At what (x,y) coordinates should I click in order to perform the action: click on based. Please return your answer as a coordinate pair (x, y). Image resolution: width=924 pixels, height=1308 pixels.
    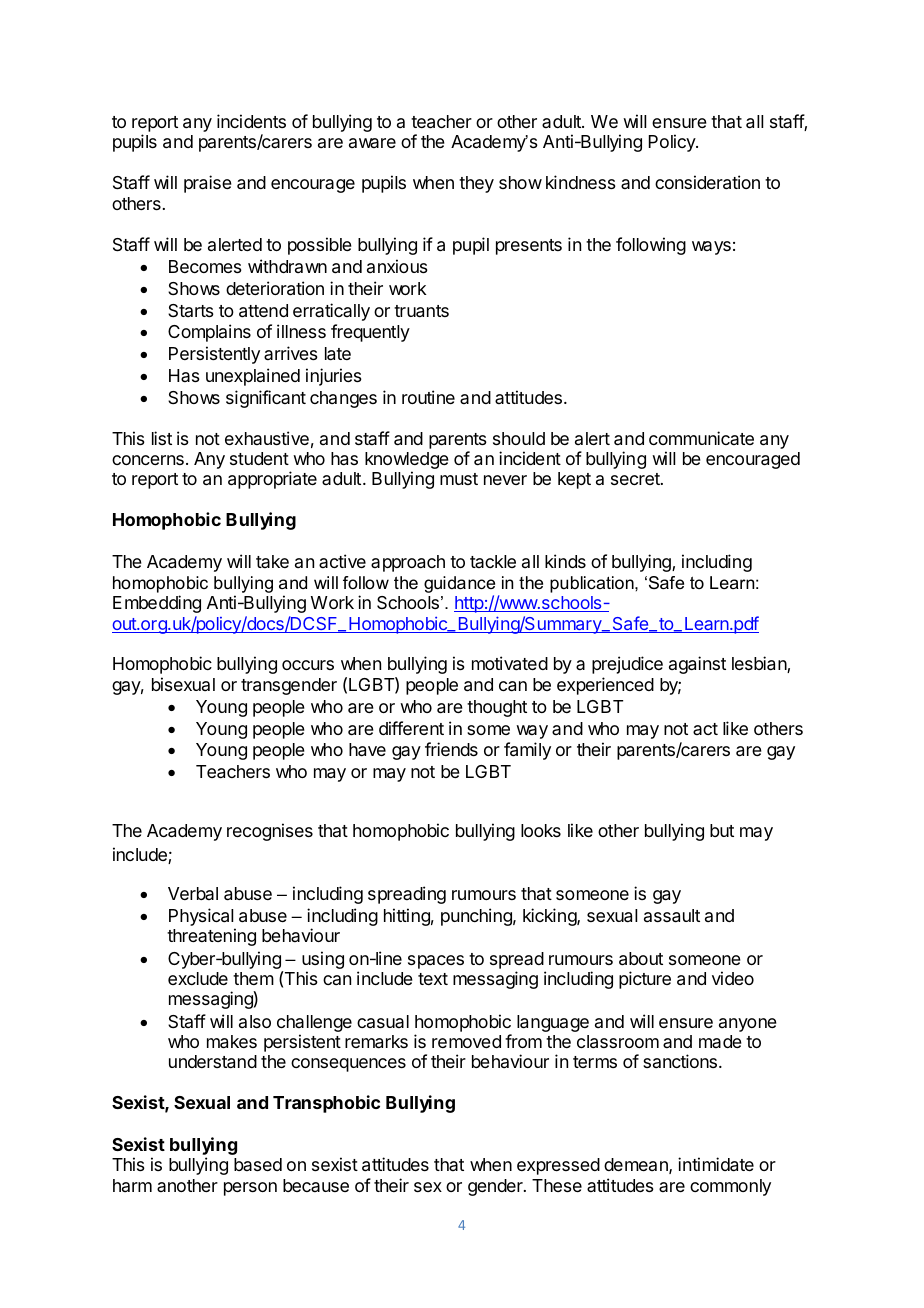
    Looking at the image, I should click on (258, 1164).
